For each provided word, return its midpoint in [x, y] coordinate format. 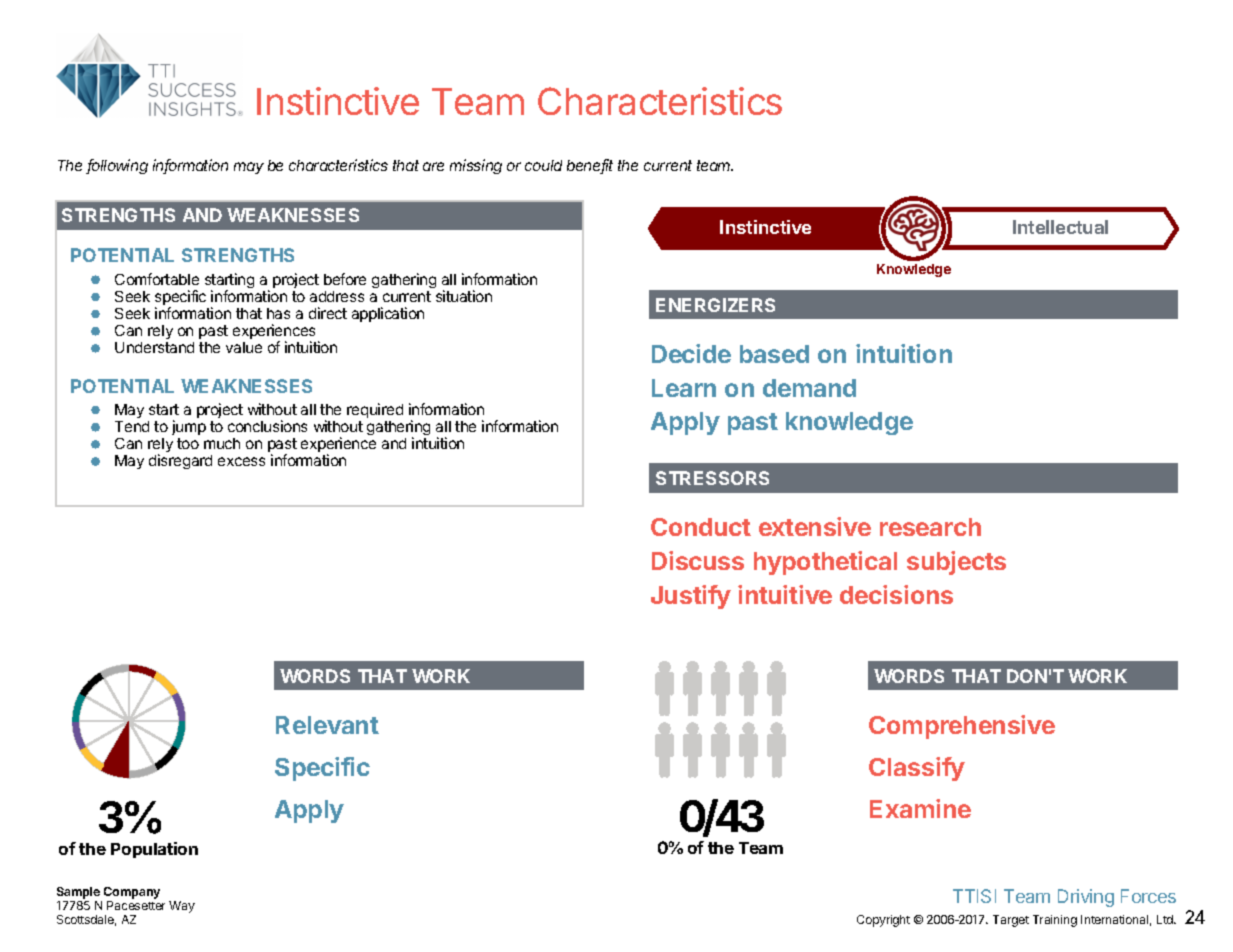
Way [182, 907]
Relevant [327, 725]
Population [154, 850]
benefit [590, 166]
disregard [180, 461]
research [930, 527]
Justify [691, 597]
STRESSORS [712, 478]
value [244, 347]
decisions [896, 594]
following [117, 166]
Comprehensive [962, 727]
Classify [917, 769]
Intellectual [1060, 227]
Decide [691, 353]
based [774, 354]
